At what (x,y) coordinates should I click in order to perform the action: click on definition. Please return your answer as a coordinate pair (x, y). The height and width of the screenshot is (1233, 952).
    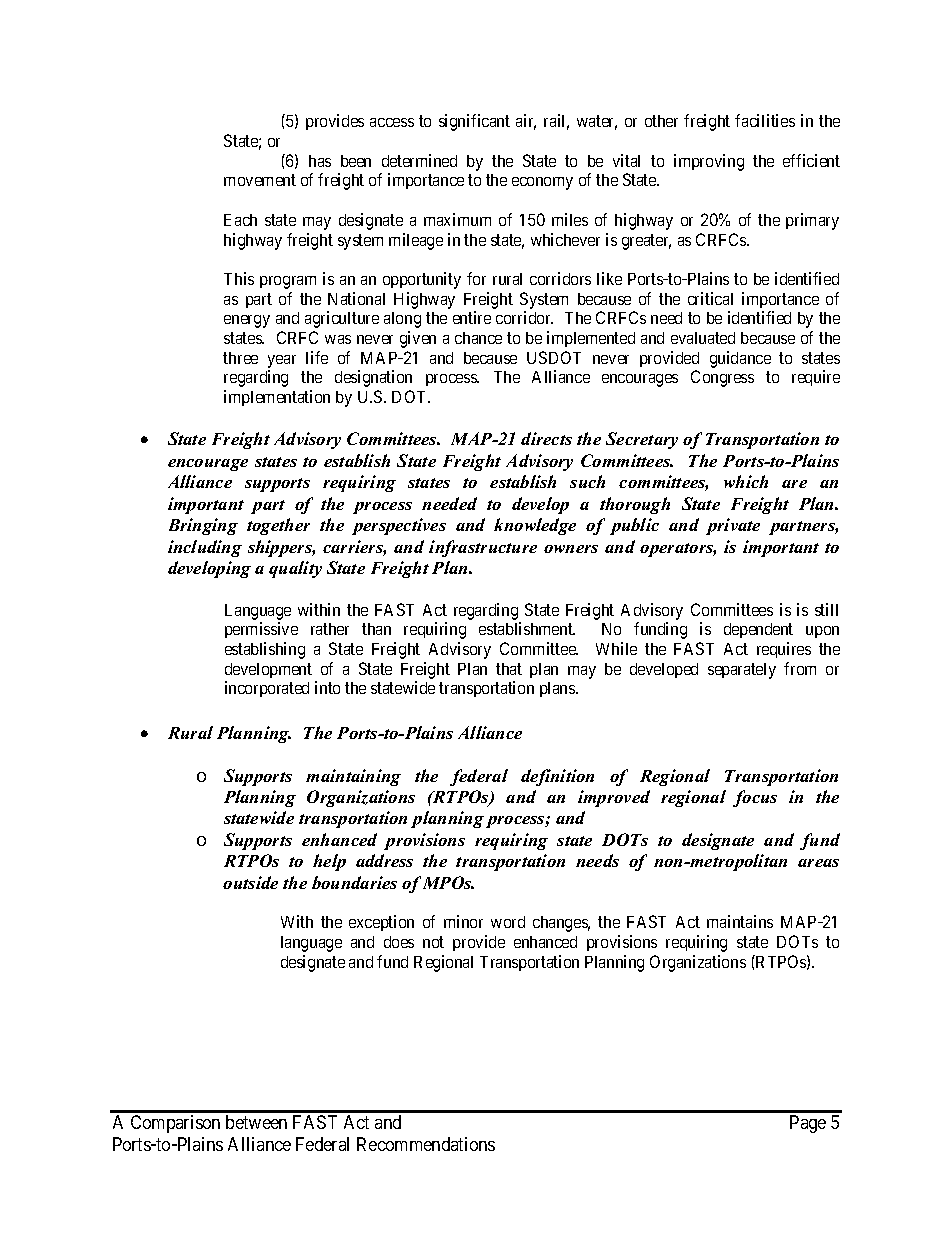
    Looking at the image, I should click on (557, 777).
